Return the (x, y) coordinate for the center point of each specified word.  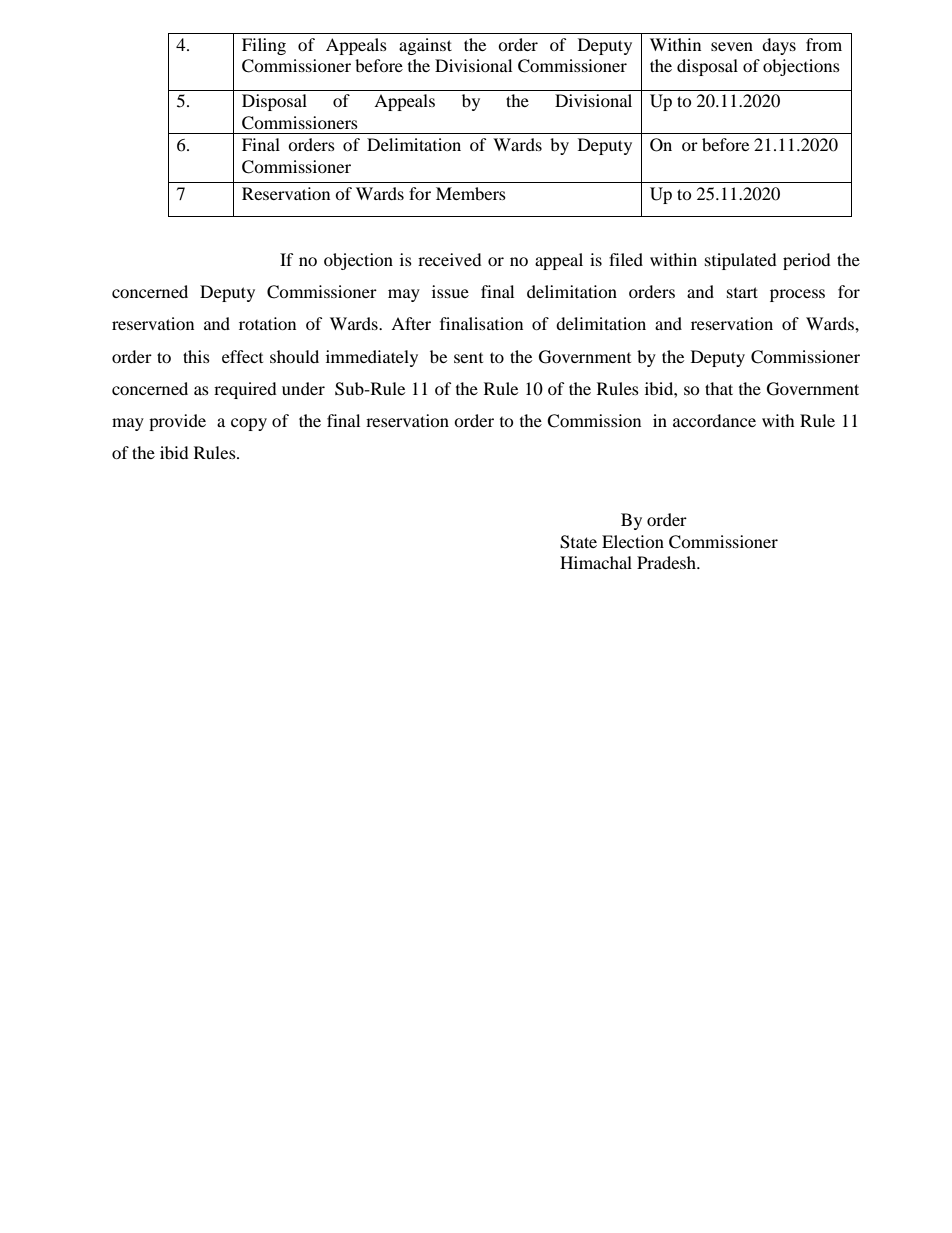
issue (450, 291)
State (578, 542)
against (425, 46)
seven (732, 46)
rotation (267, 323)
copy (249, 424)
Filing (264, 46)
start (742, 292)
